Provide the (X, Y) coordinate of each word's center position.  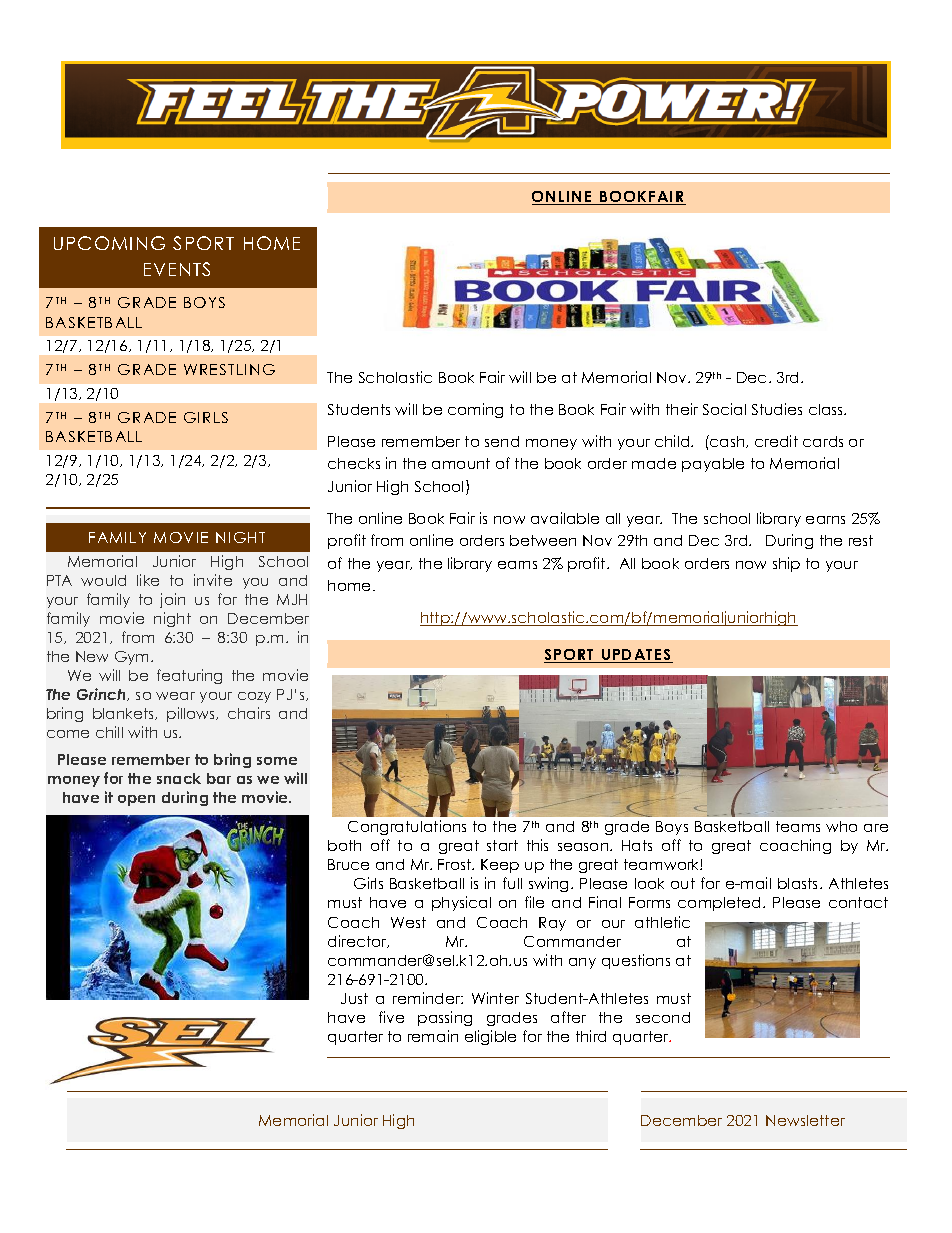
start (502, 845)
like (148, 580)
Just (354, 998)
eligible (490, 1037)
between (543, 540)
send (502, 441)
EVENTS (177, 269)
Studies (777, 409)
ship (786, 564)
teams (798, 826)
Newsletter (805, 1120)
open (136, 800)
